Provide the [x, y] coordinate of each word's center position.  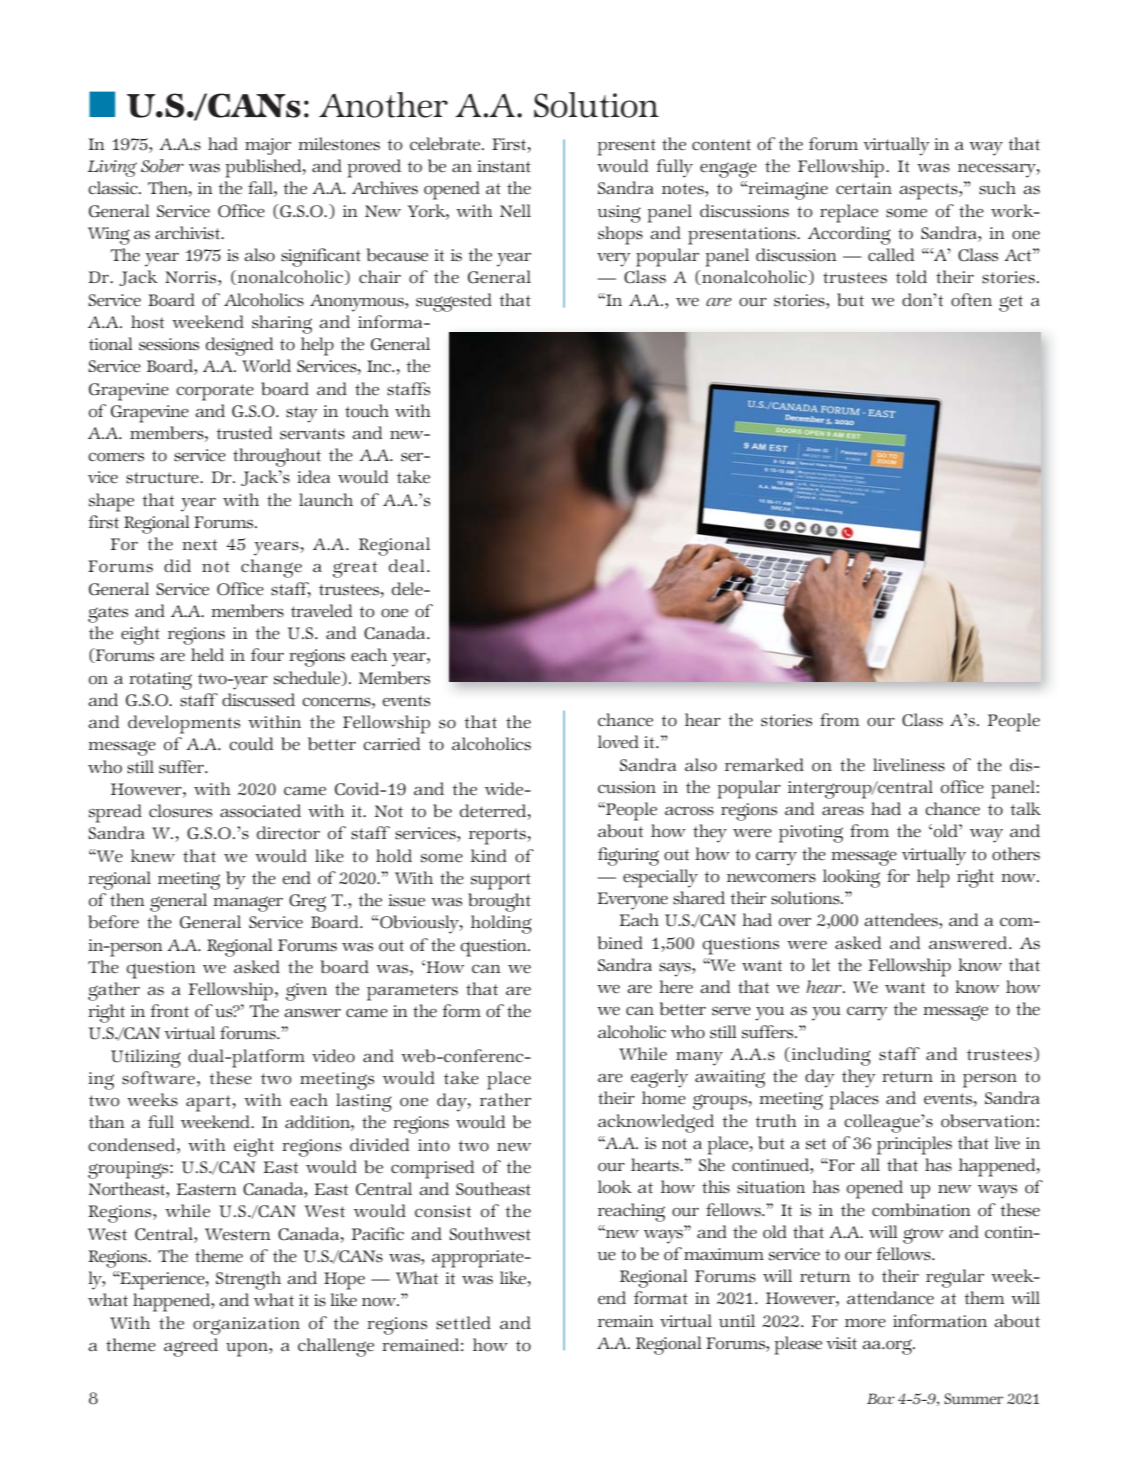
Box [881, 1399]
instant [504, 166]
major [268, 146]
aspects [929, 191]
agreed [191, 1347]
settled [463, 1323]
